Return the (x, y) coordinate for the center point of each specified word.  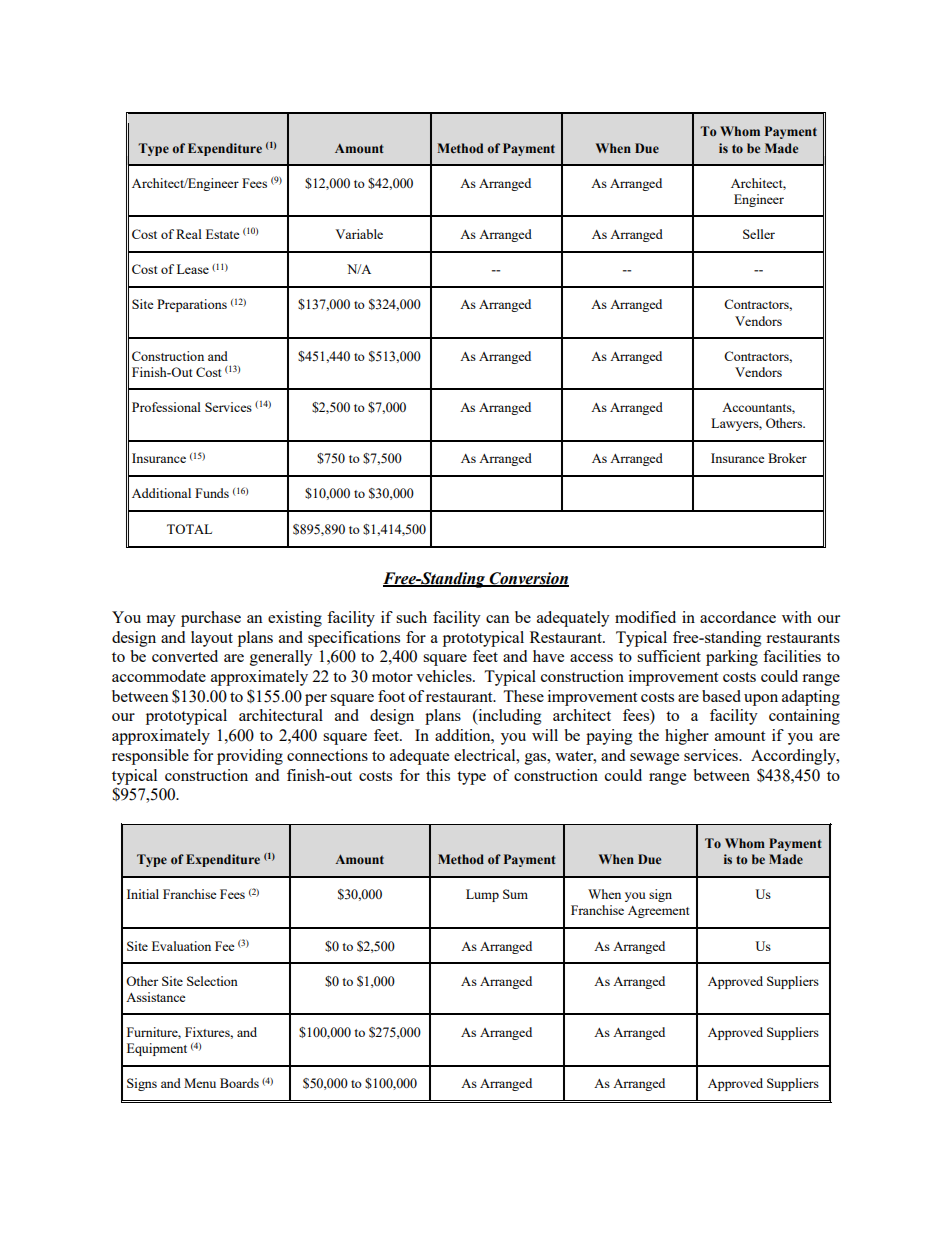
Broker (787, 458)
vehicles (445, 676)
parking (732, 658)
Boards (239, 1083)
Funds (212, 493)
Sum (515, 894)
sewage (654, 759)
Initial (143, 894)
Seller (759, 234)
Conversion (528, 579)
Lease (193, 269)
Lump (482, 895)
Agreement (658, 912)
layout (212, 639)
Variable (359, 234)
